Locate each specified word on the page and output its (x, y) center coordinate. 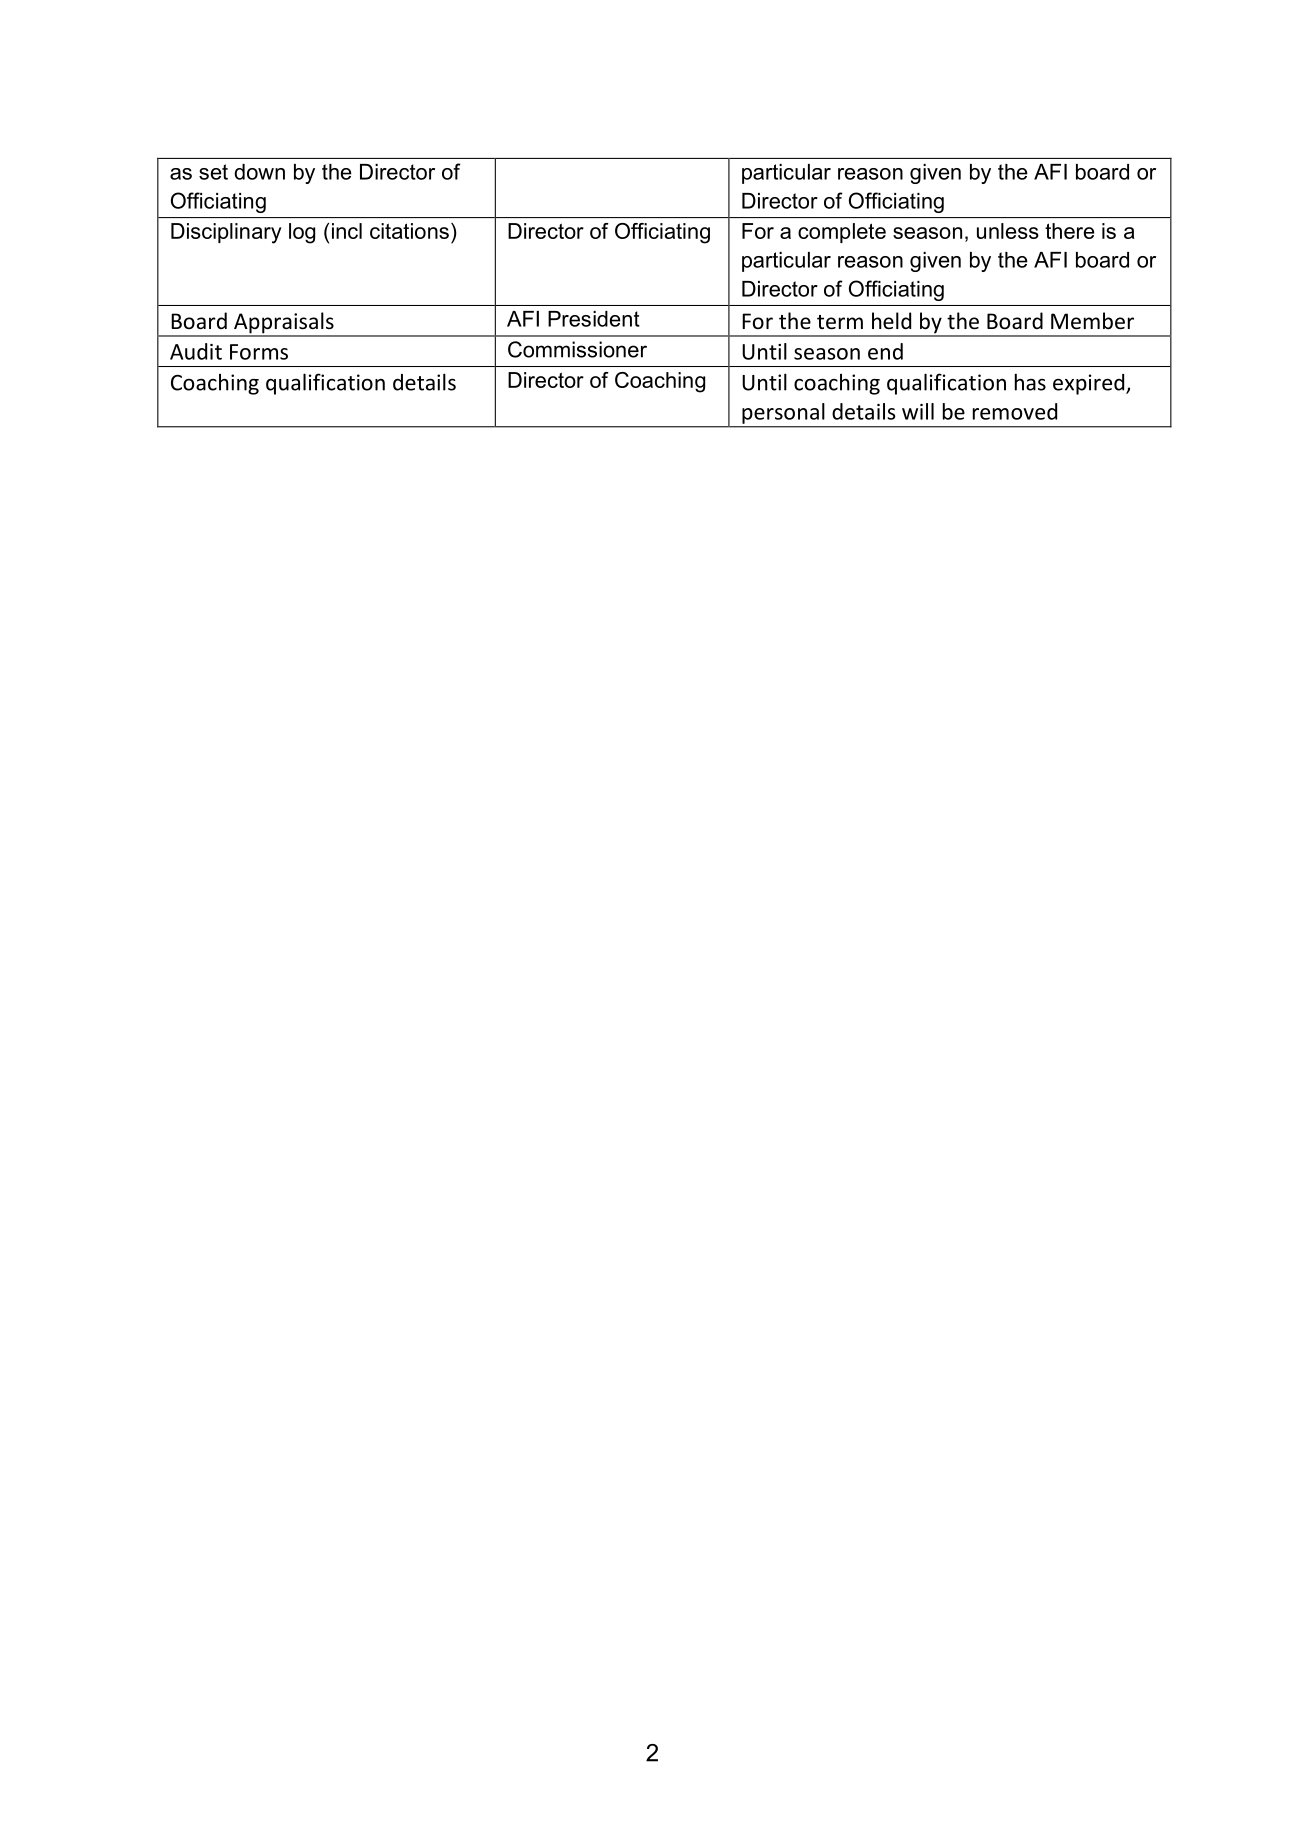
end (885, 351)
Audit (196, 351)
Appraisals (284, 324)
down (259, 172)
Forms (259, 352)
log (302, 233)
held (891, 320)
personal (783, 413)
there (1070, 231)
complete (842, 233)
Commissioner (577, 349)
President (594, 319)
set (213, 172)
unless (1008, 231)
